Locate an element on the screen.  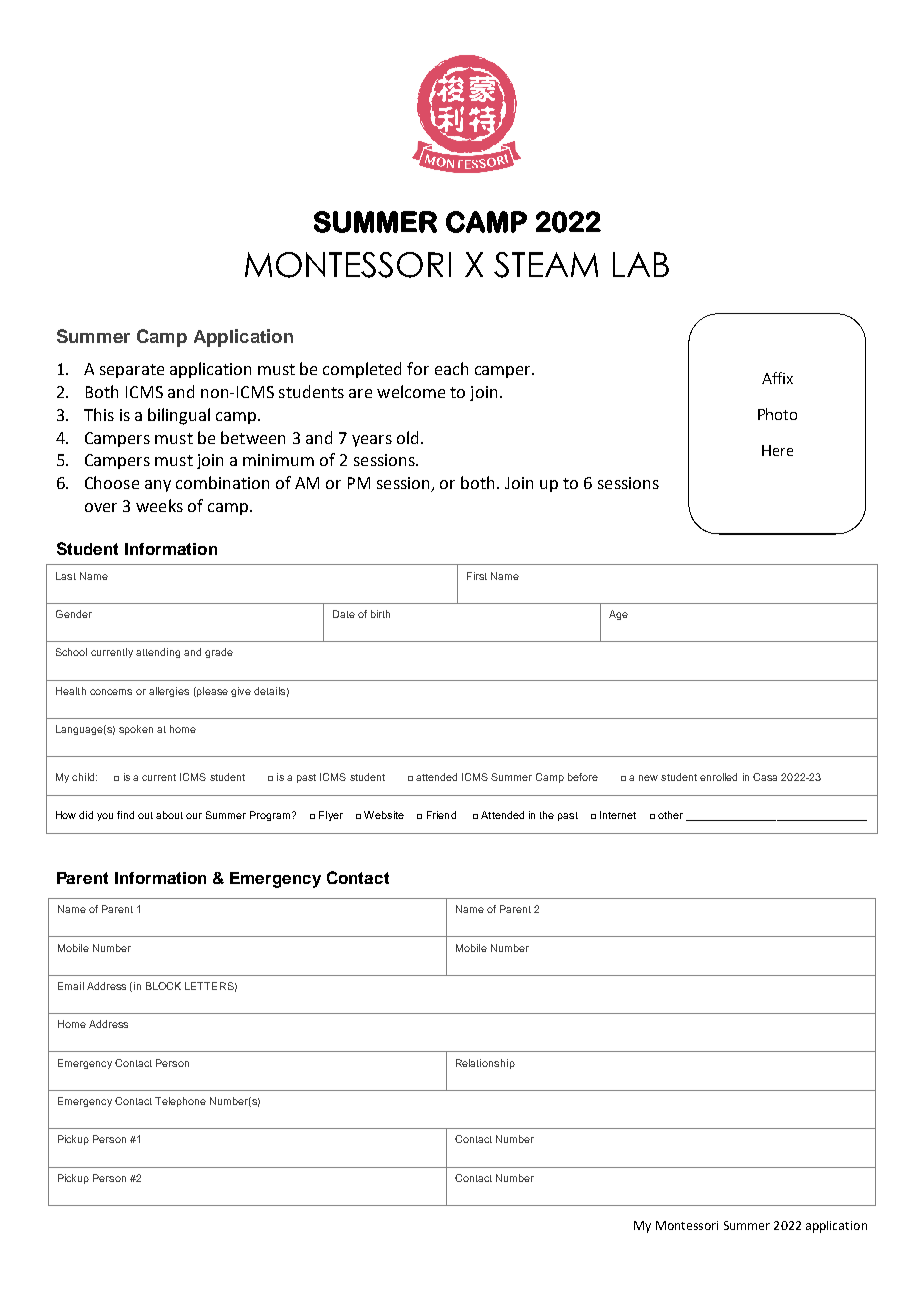
STEAM is located at coordinates (546, 265).
